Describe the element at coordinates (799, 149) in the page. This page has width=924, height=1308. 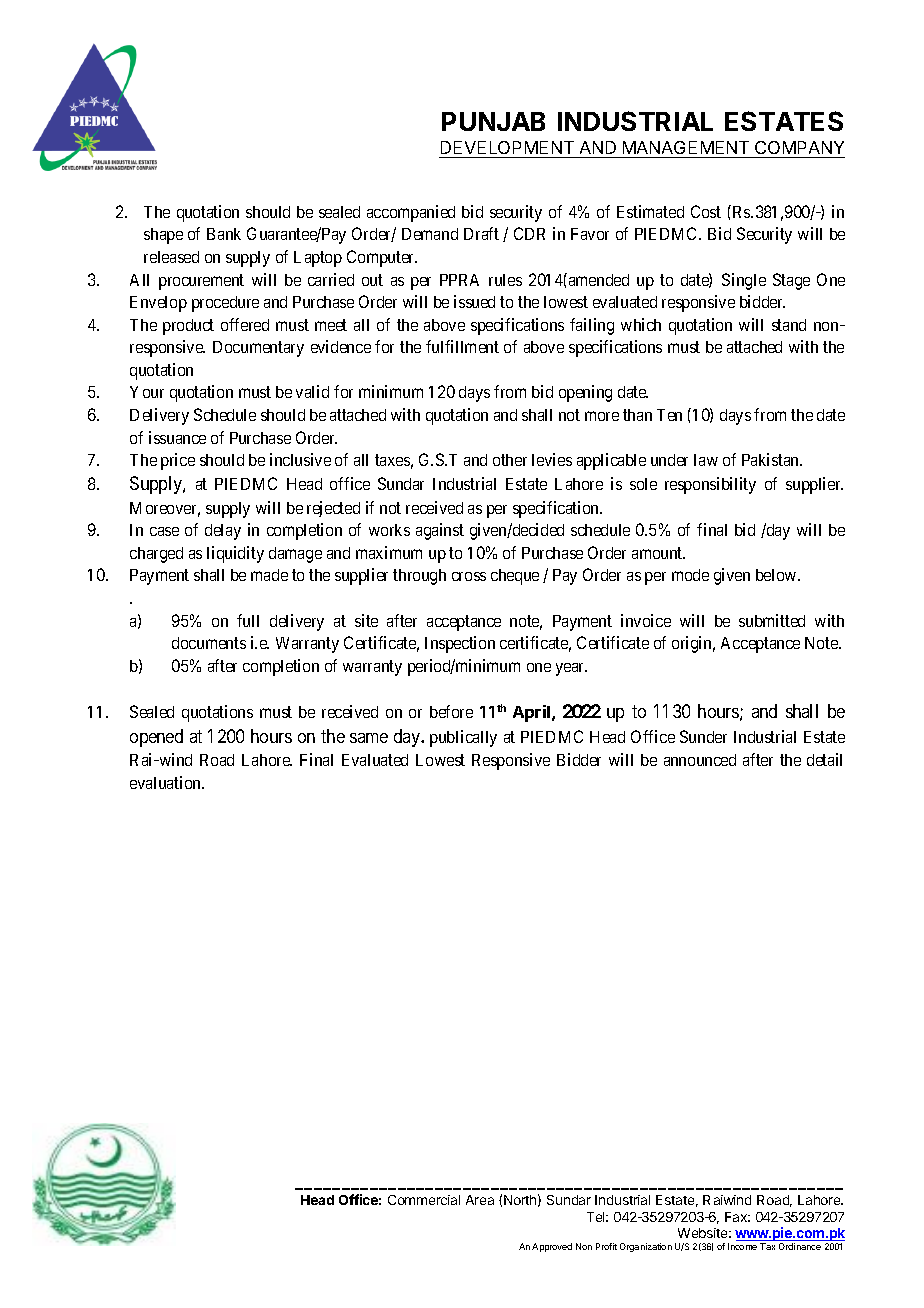
I see `COMPANY` at that location.
